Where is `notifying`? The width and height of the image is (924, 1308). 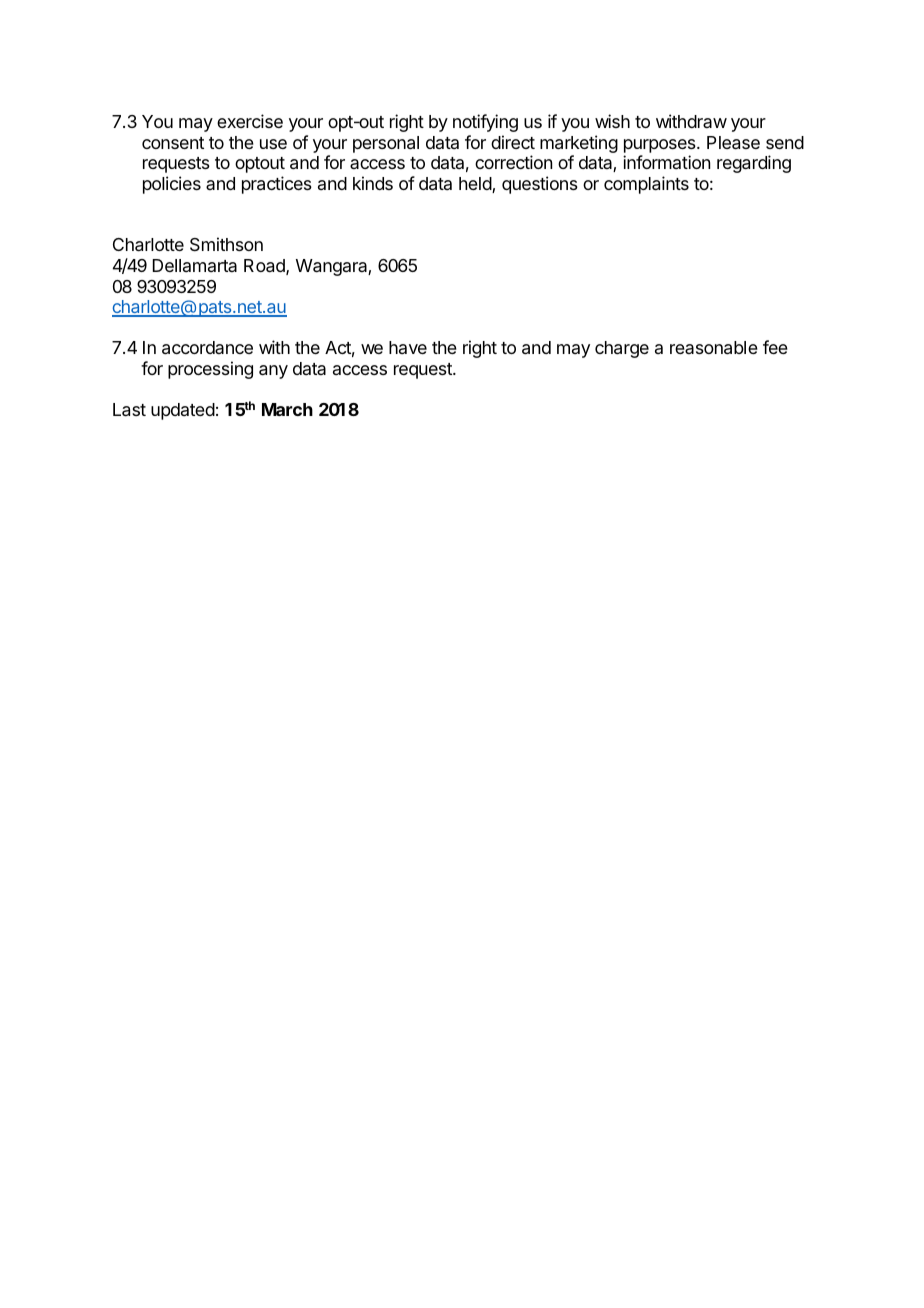 notifying is located at coordinates (485, 123).
